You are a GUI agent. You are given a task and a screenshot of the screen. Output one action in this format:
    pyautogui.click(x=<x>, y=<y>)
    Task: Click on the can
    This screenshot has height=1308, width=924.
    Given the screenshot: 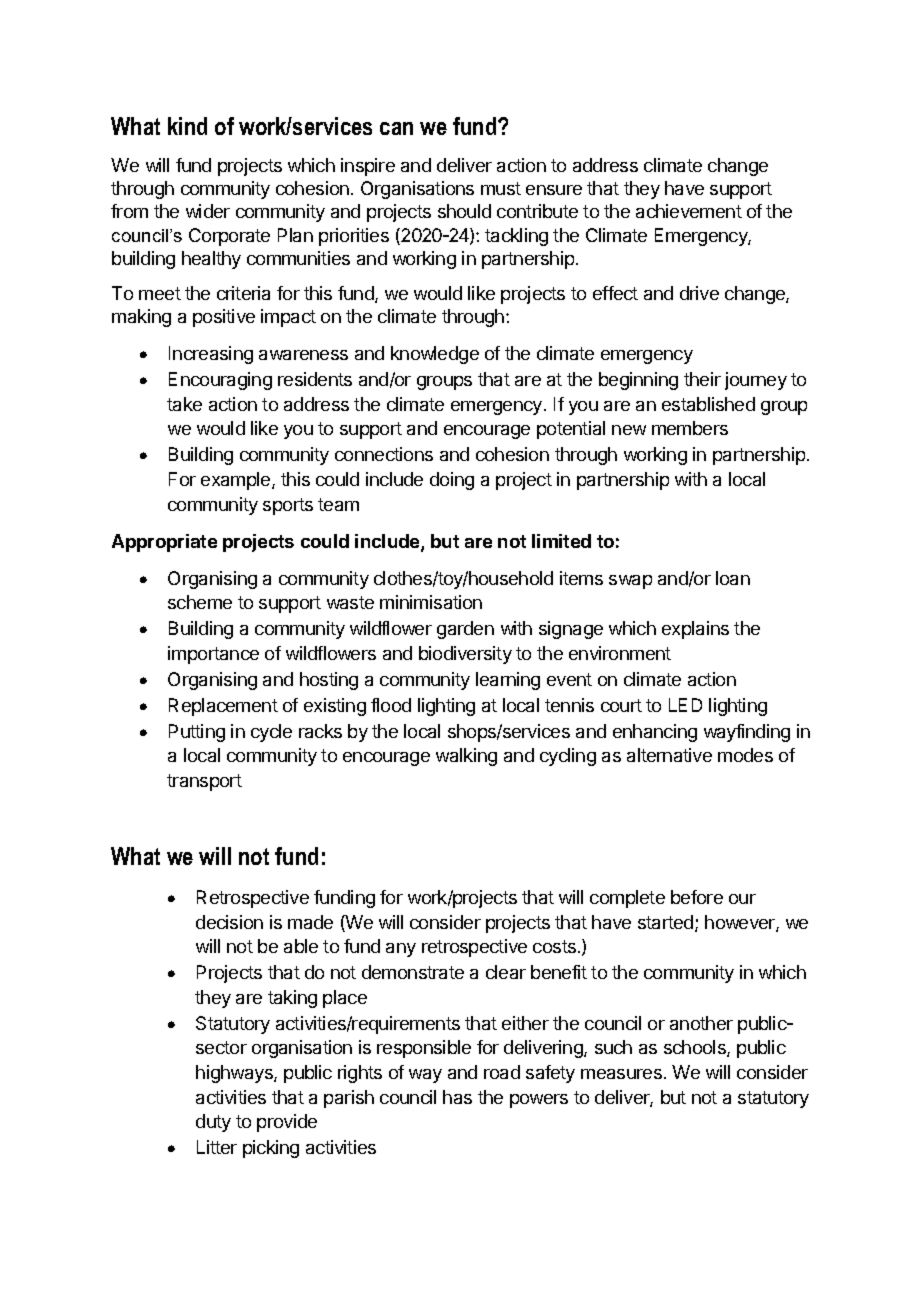 What is the action you would take?
    pyautogui.click(x=396, y=128)
